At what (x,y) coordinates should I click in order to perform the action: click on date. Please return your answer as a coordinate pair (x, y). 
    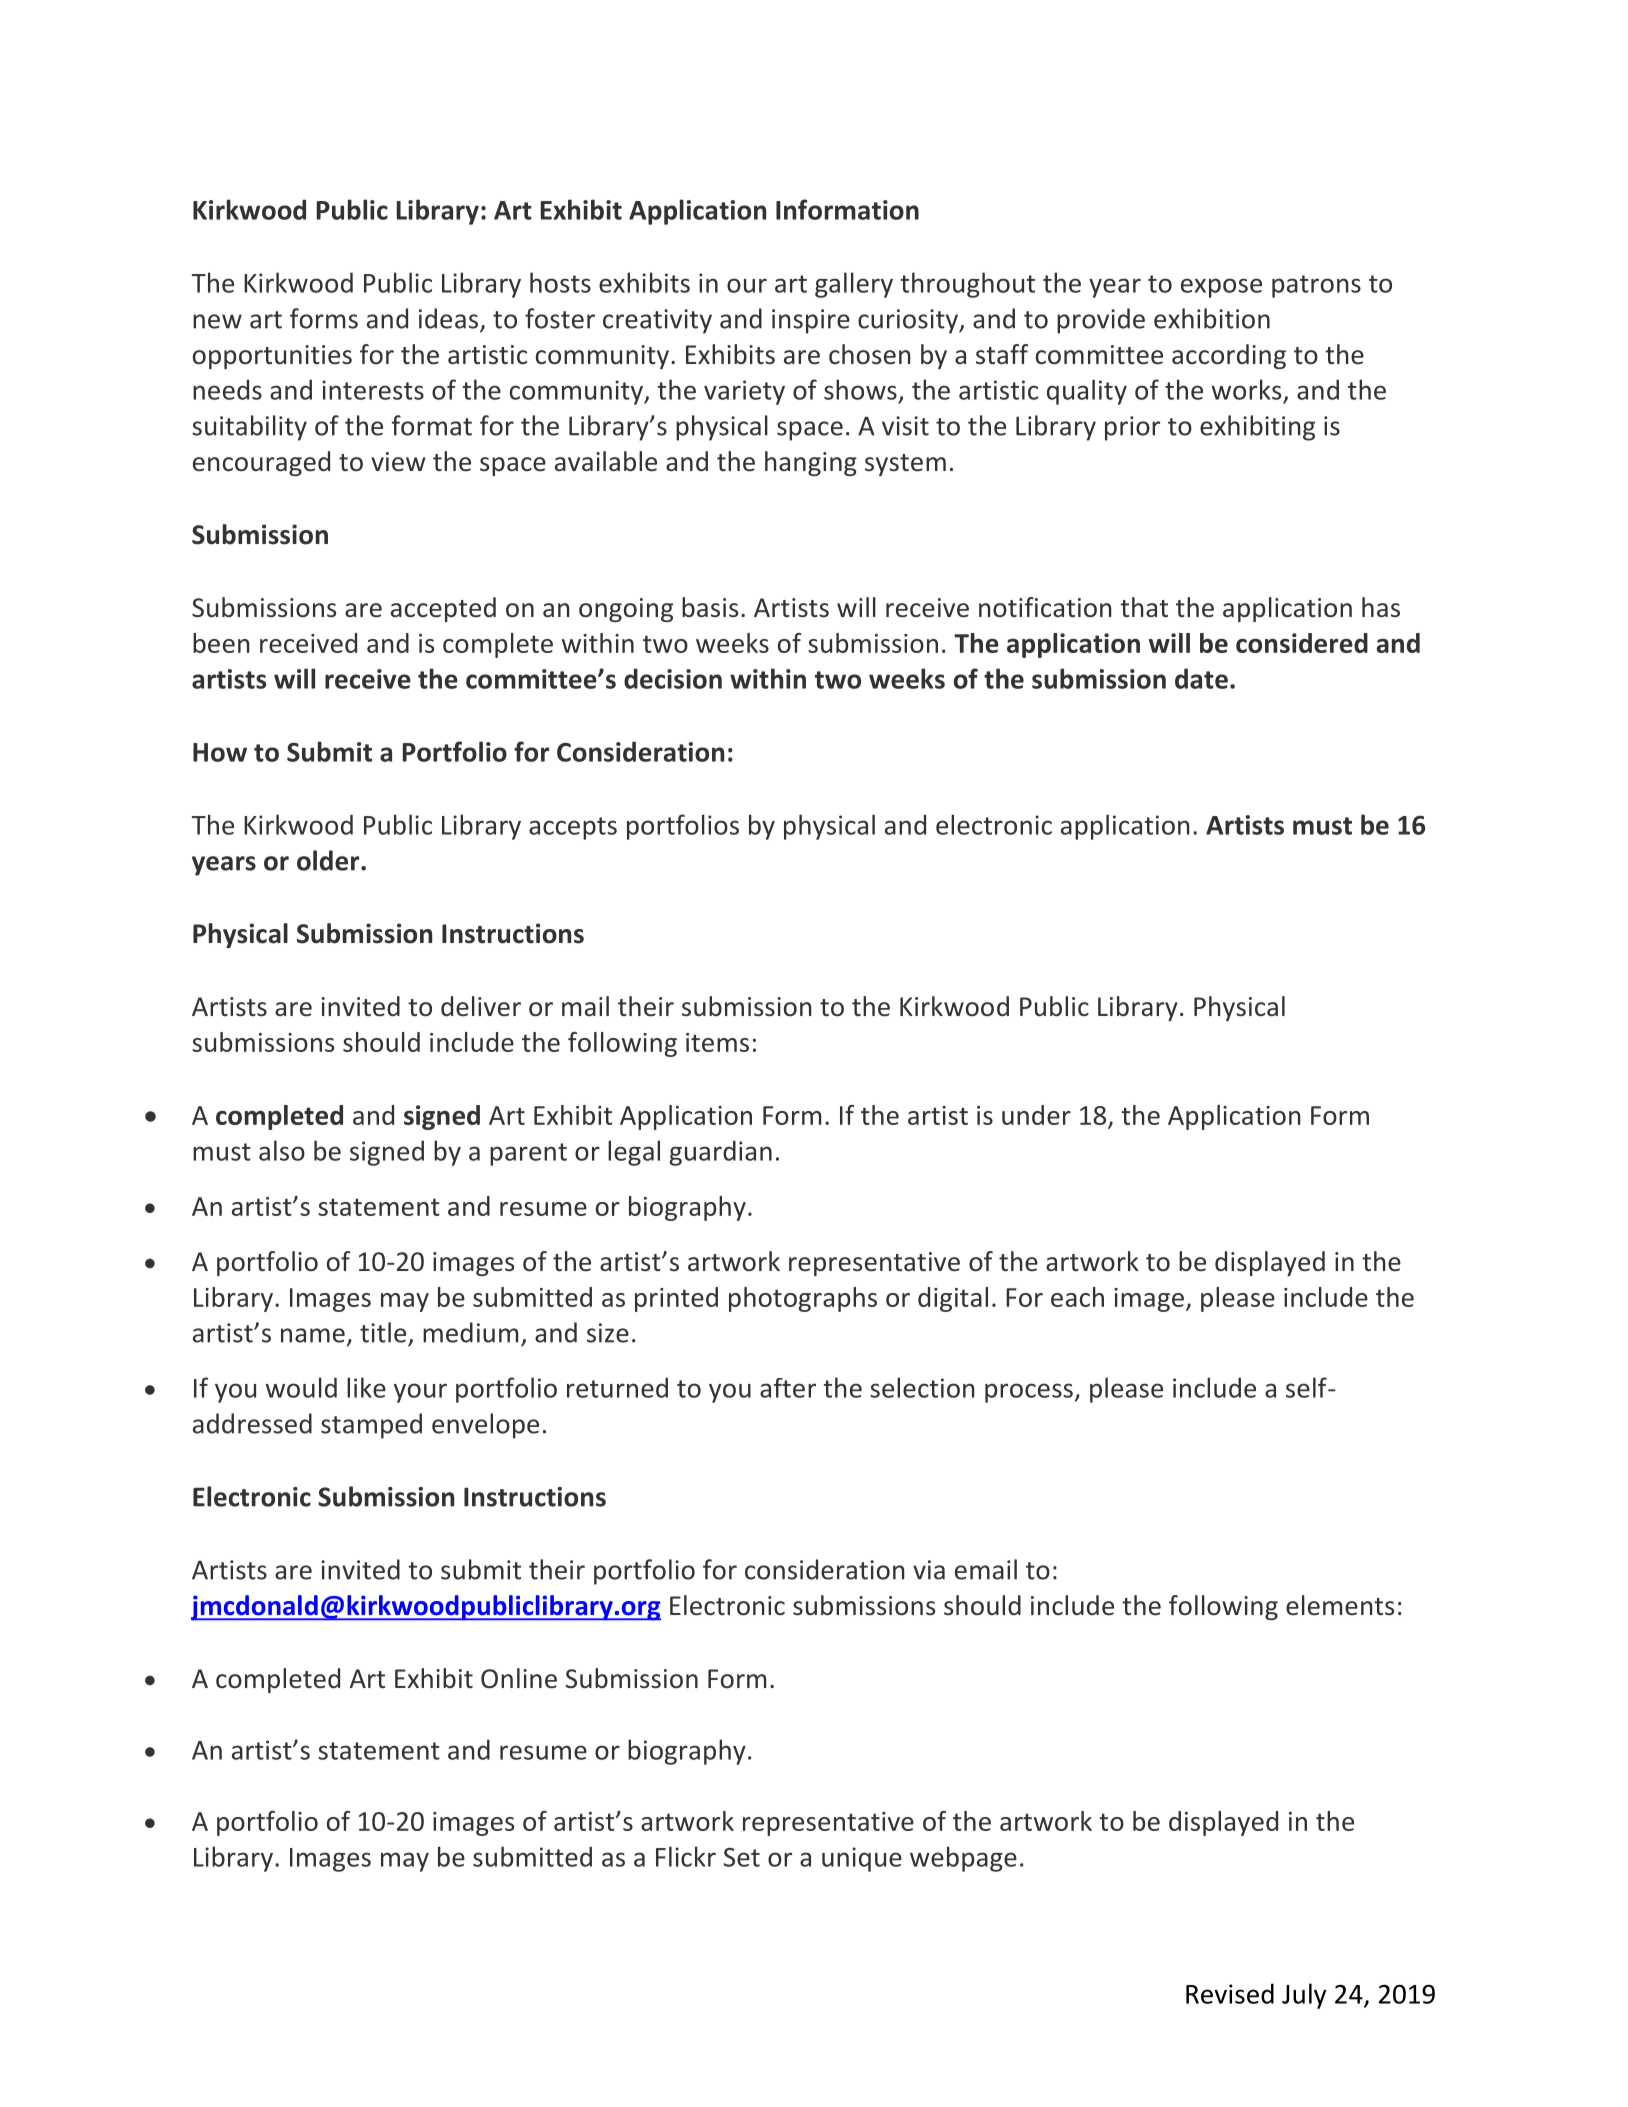
    Looking at the image, I should click on (1201, 678).
